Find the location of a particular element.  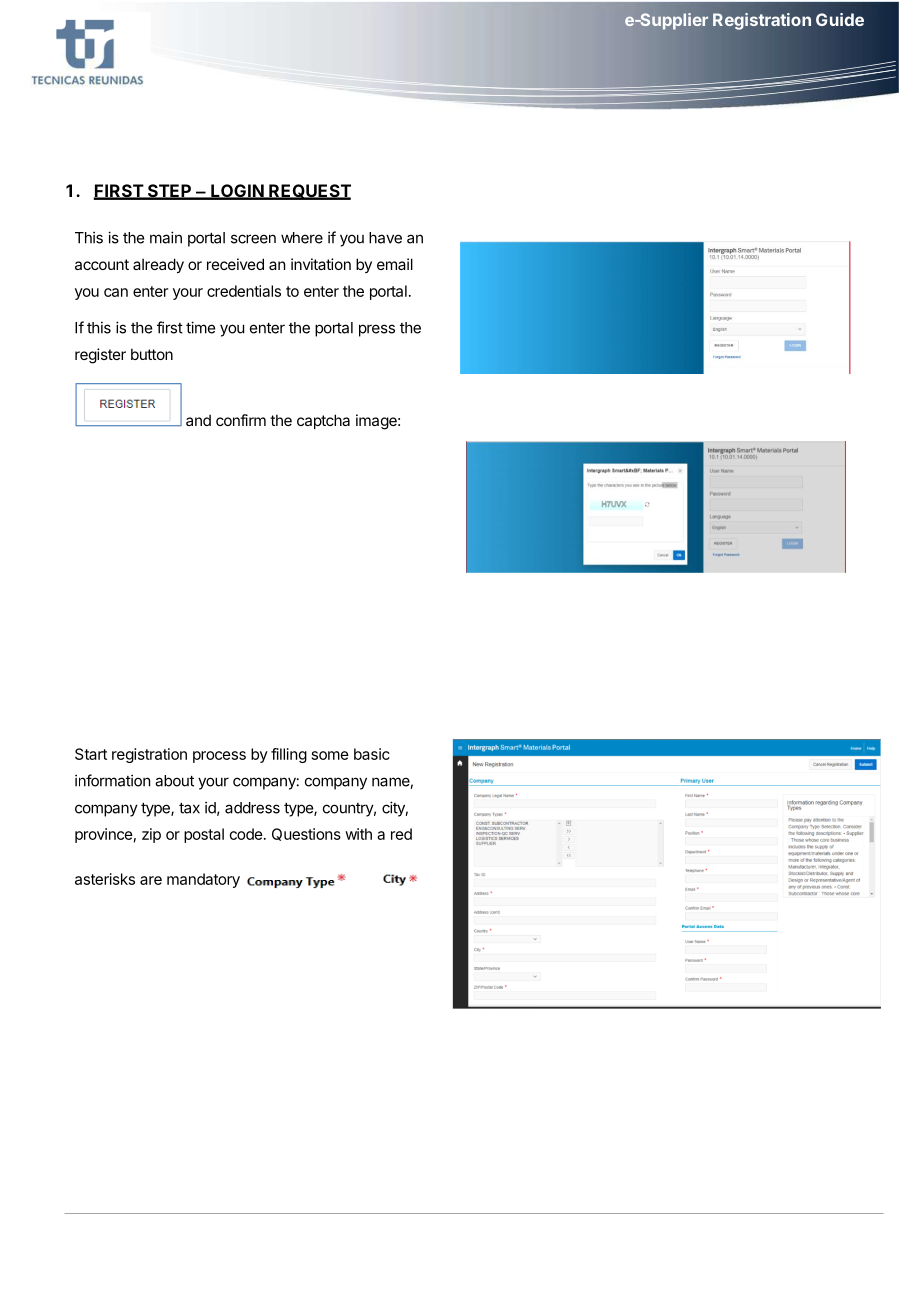

main is located at coordinates (166, 237).
